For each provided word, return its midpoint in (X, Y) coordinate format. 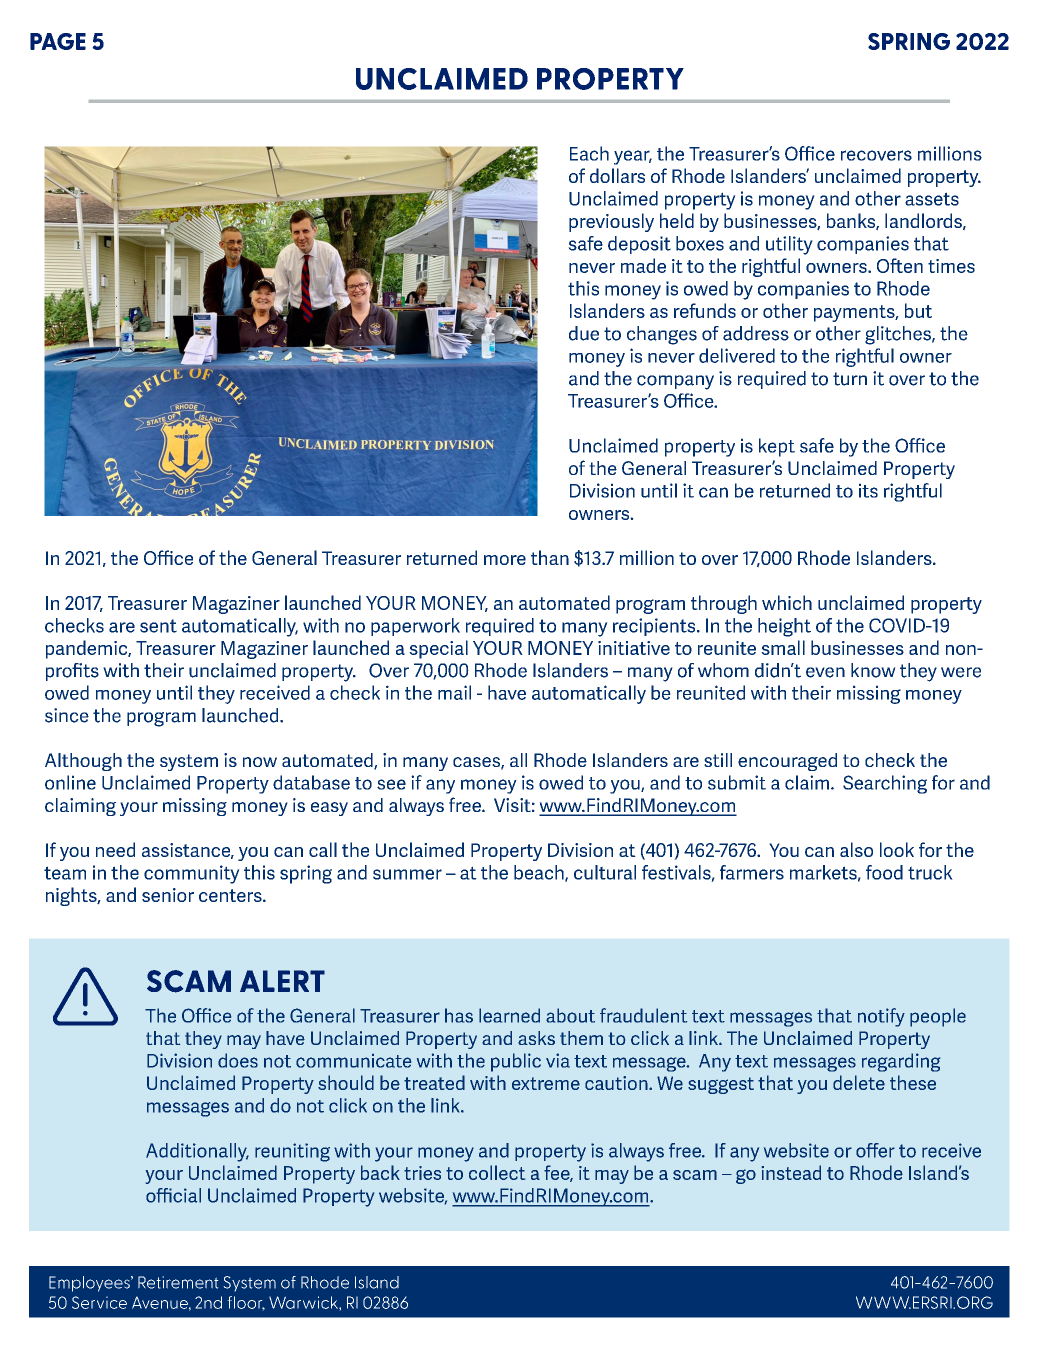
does (238, 1060)
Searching (885, 784)
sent (158, 626)
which (787, 602)
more (505, 560)
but (918, 310)
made (643, 265)
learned (509, 1015)
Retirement (178, 1282)
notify (881, 1017)
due (584, 333)
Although (83, 762)
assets (932, 199)
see (391, 784)
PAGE (58, 41)
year (633, 157)
